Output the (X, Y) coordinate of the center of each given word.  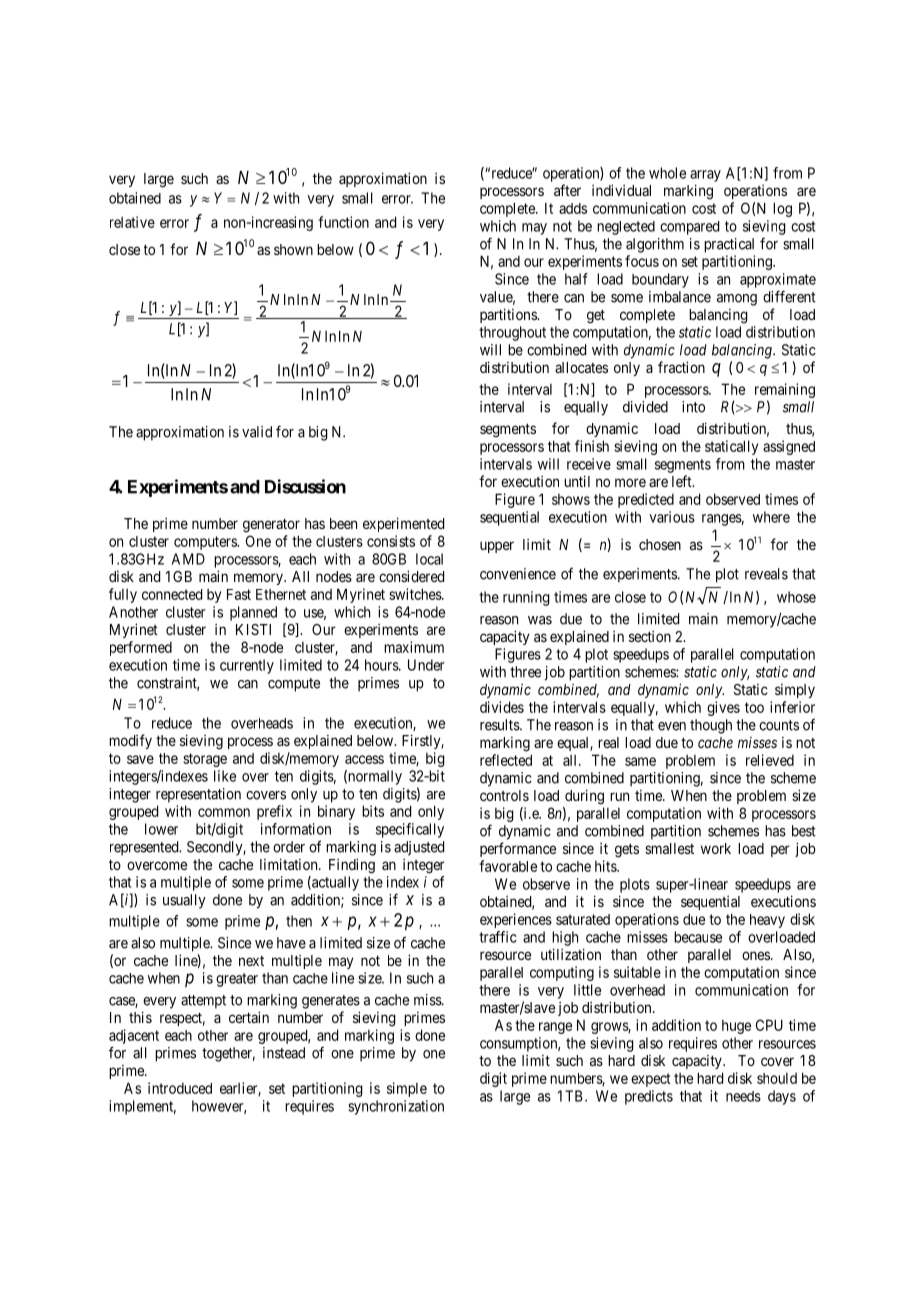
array (705, 176)
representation (198, 795)
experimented (403, 524)
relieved (770, 760)
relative (132, 222)
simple (407, 1089)
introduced (180, 1088)
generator (271, 525)
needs (743, 1096)
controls (504, 795)
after (567, 190)
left (683, 481)
